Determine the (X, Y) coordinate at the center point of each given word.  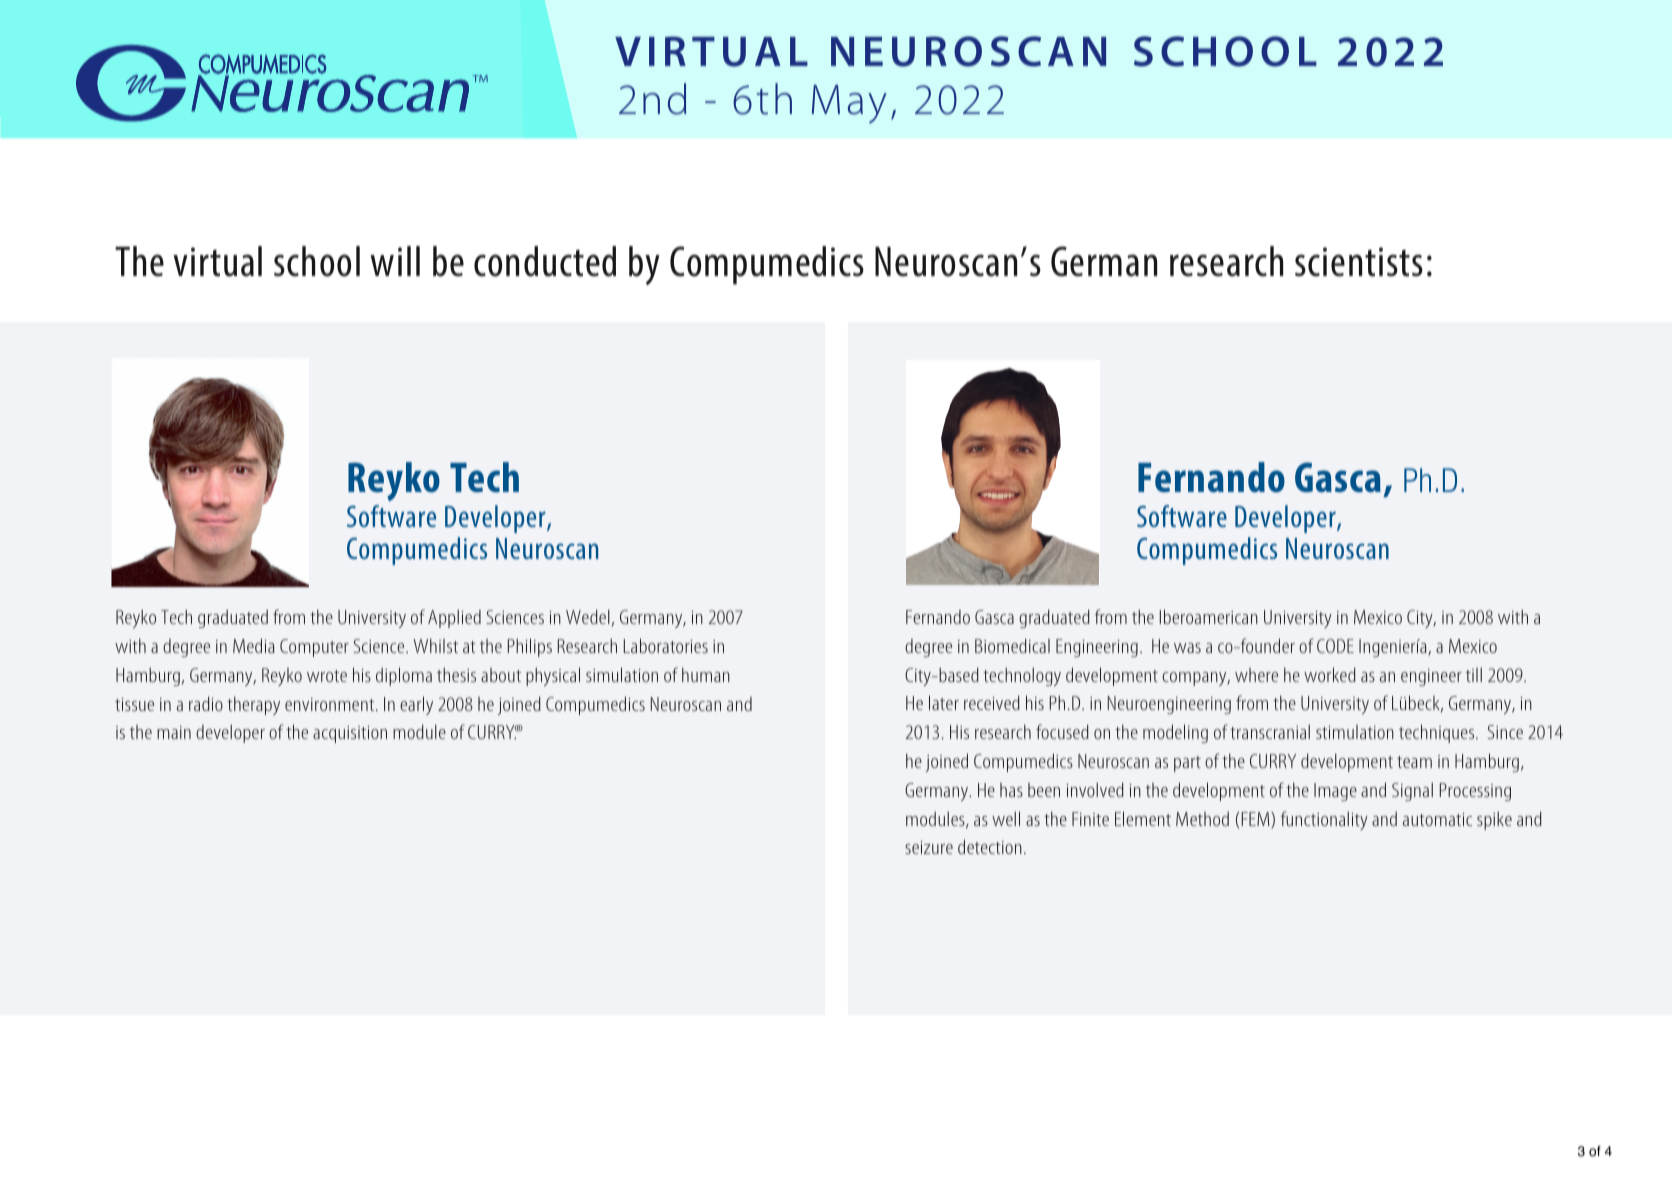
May (849, 104)
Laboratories (666, 645)
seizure (929, 847)
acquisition (350, 734)
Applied (454, 618)
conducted (545, 261)
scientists (1359, 262)
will (395, 261)
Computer (314, 648)
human (706, 674)
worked (1330, 674)
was (1187, 648)
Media (254, 645)
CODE (1335, 646)
